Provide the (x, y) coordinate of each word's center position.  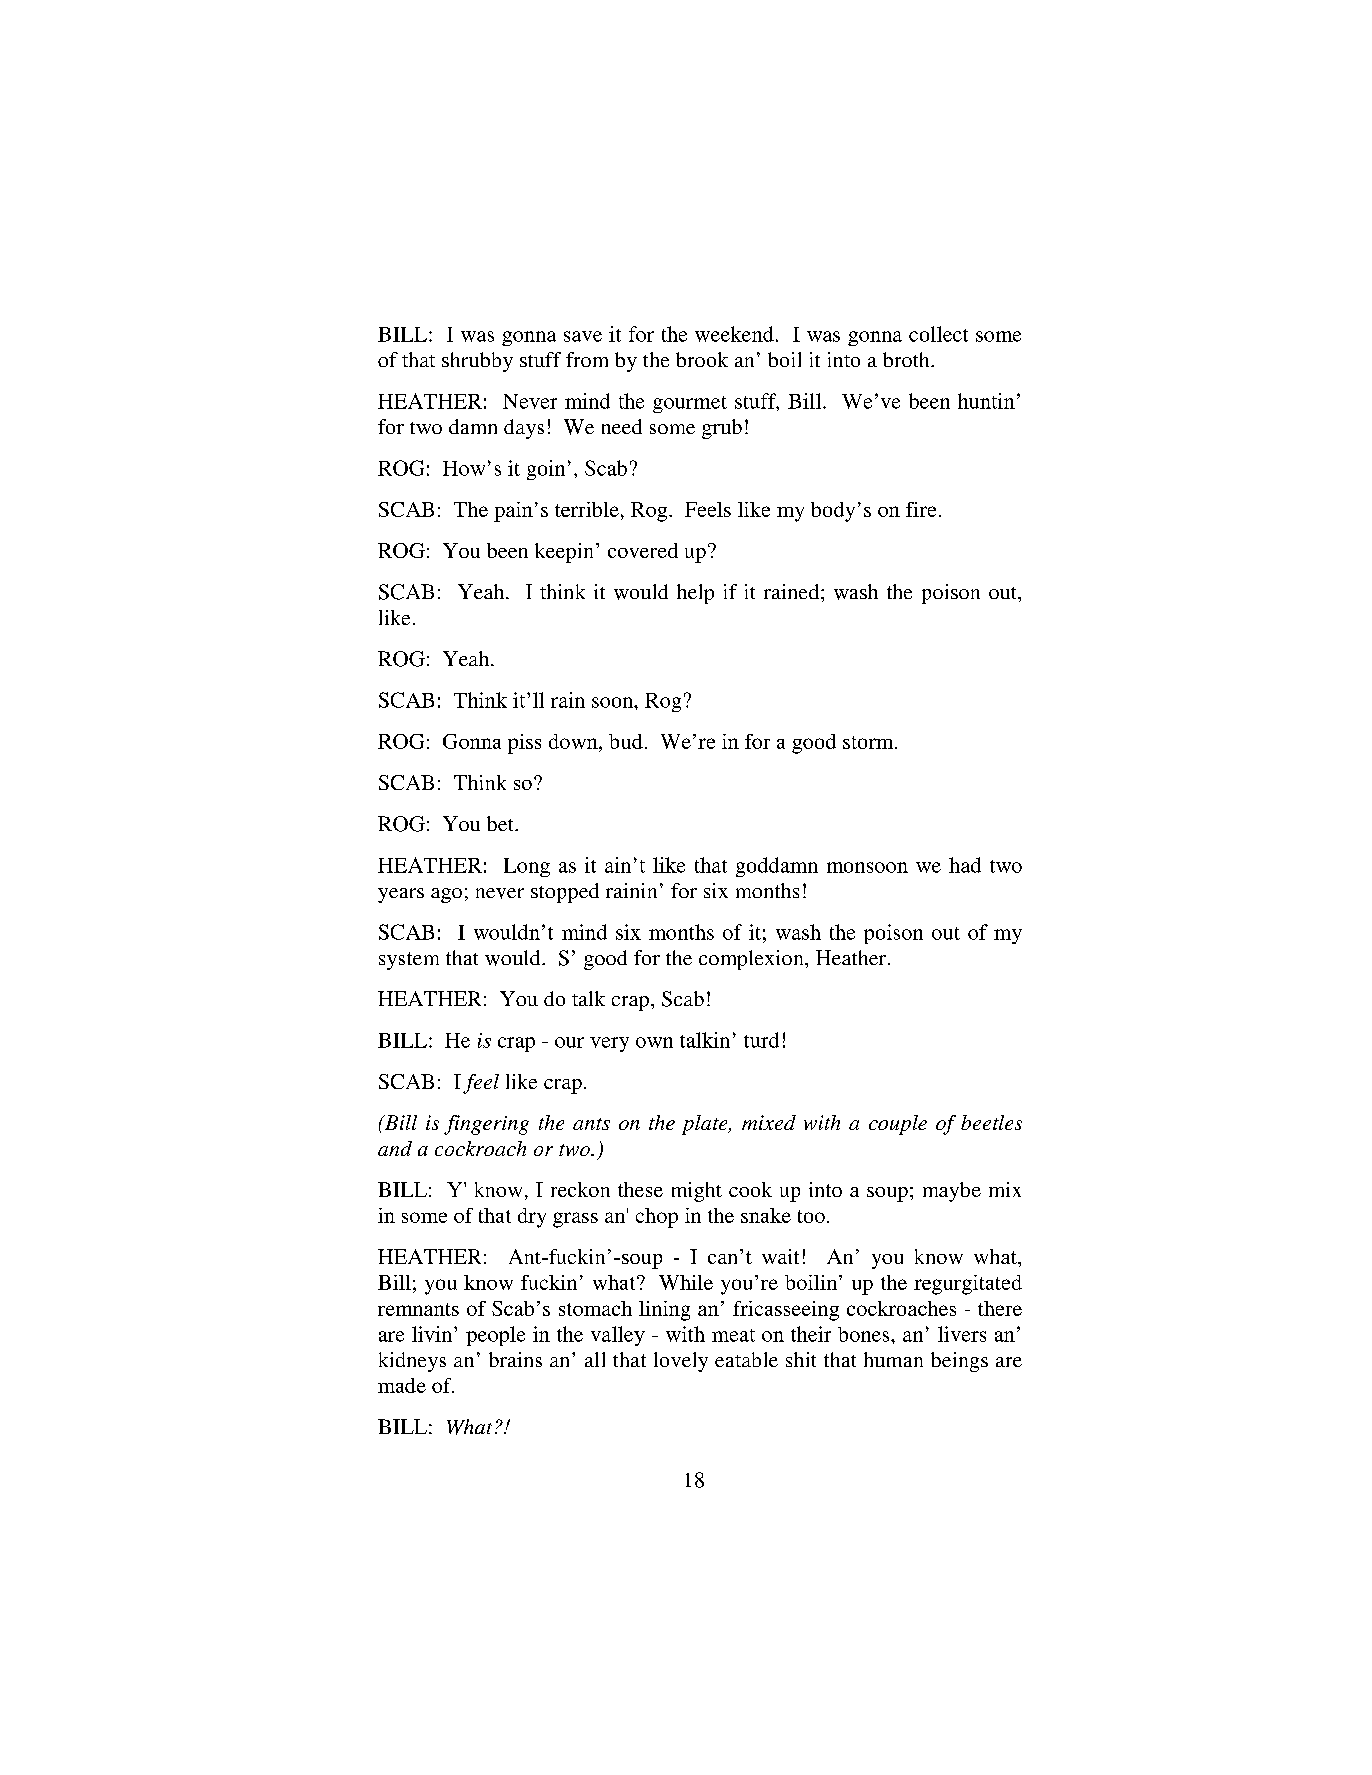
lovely (681, 1362)
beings (959, 1362)
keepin (564, 553)
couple (898, 1125)
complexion (752, 960)
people (495, 1336)
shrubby (477, 362)
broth (907, 359)
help (695, 594)
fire (921, 509)
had (965, 865)
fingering (486, 1125)
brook (702, 359)
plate (706, 1125)
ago (446, 895)
